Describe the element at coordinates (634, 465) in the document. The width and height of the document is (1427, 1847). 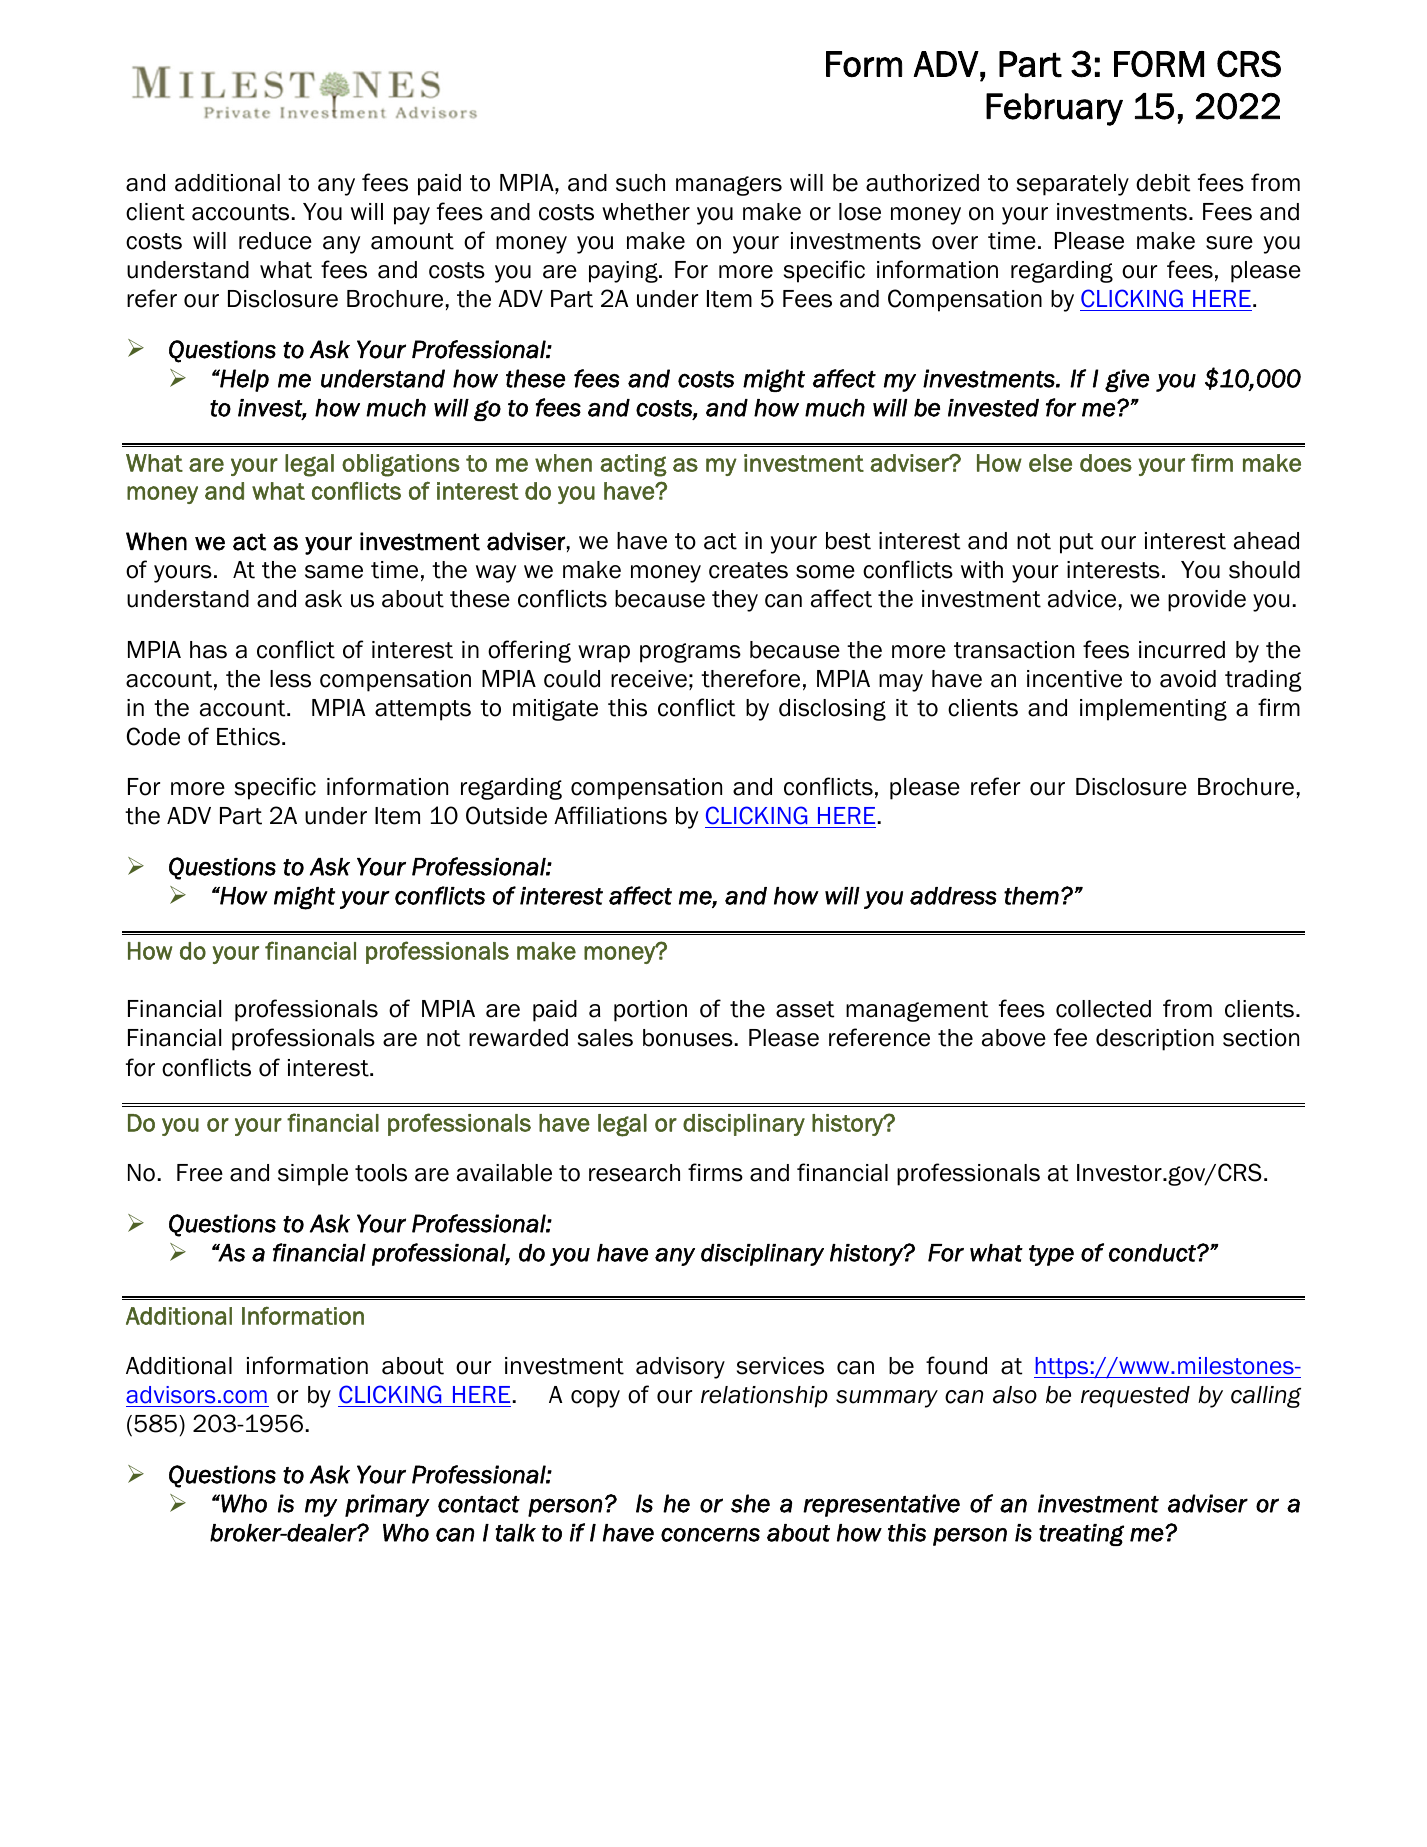
I see `acting` at that location.
